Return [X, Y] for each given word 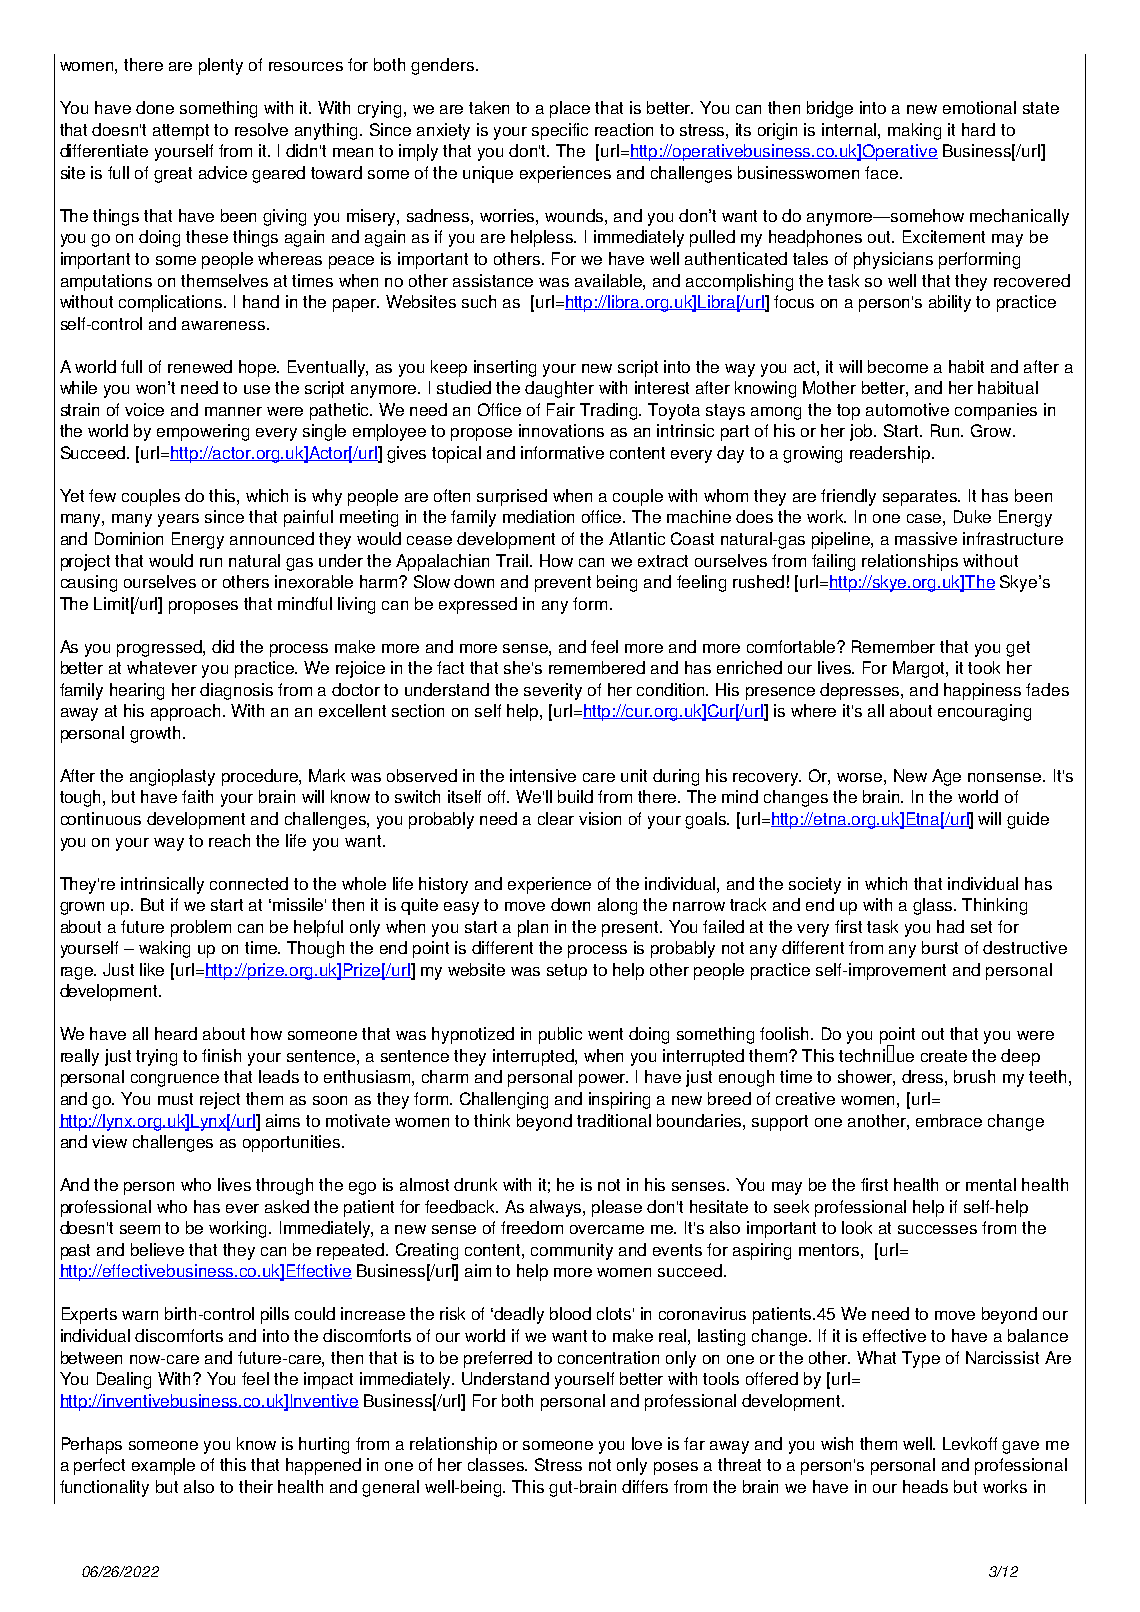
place [570, 109]
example [163, 1466]
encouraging [984, 712]
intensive [543, 775]
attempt [181, 132]
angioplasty [172, 777]
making [914, 131]
